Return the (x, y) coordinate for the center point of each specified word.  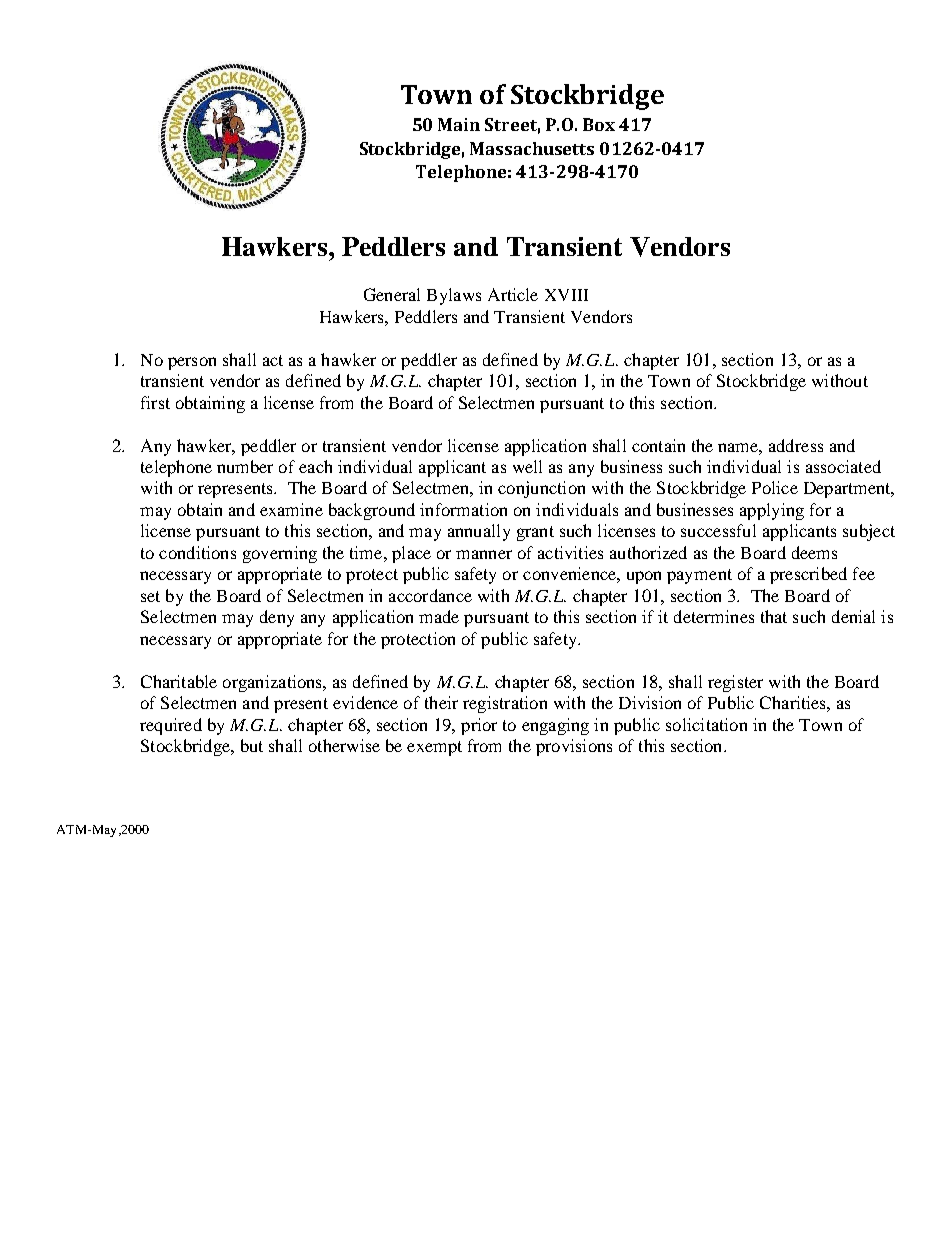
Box (599, 124)
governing (280, 554)
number (245, 466)
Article (513, 294)
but (252, 745)
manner (484, 554)
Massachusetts (532, 148)
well (527, 466)
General (392, 294)
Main (459, 124)
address (796, 445)
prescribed (808, 575)
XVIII (566, 295)
